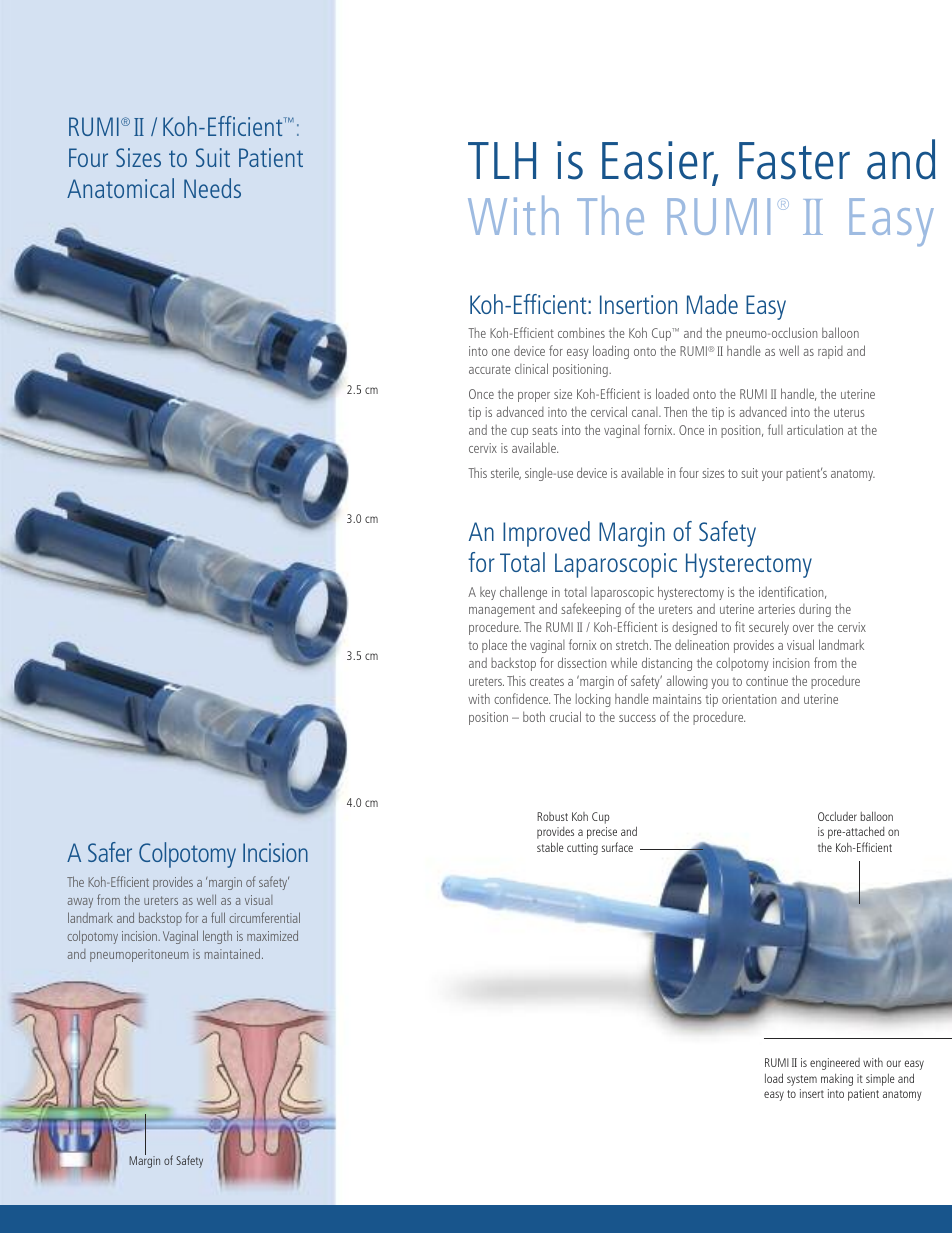 The height and width of the screenshot is (1233, 952). What do you see at coordinates (794, 161) in the screenshot?
I see `Faster` at bounding box center [794, 161].
